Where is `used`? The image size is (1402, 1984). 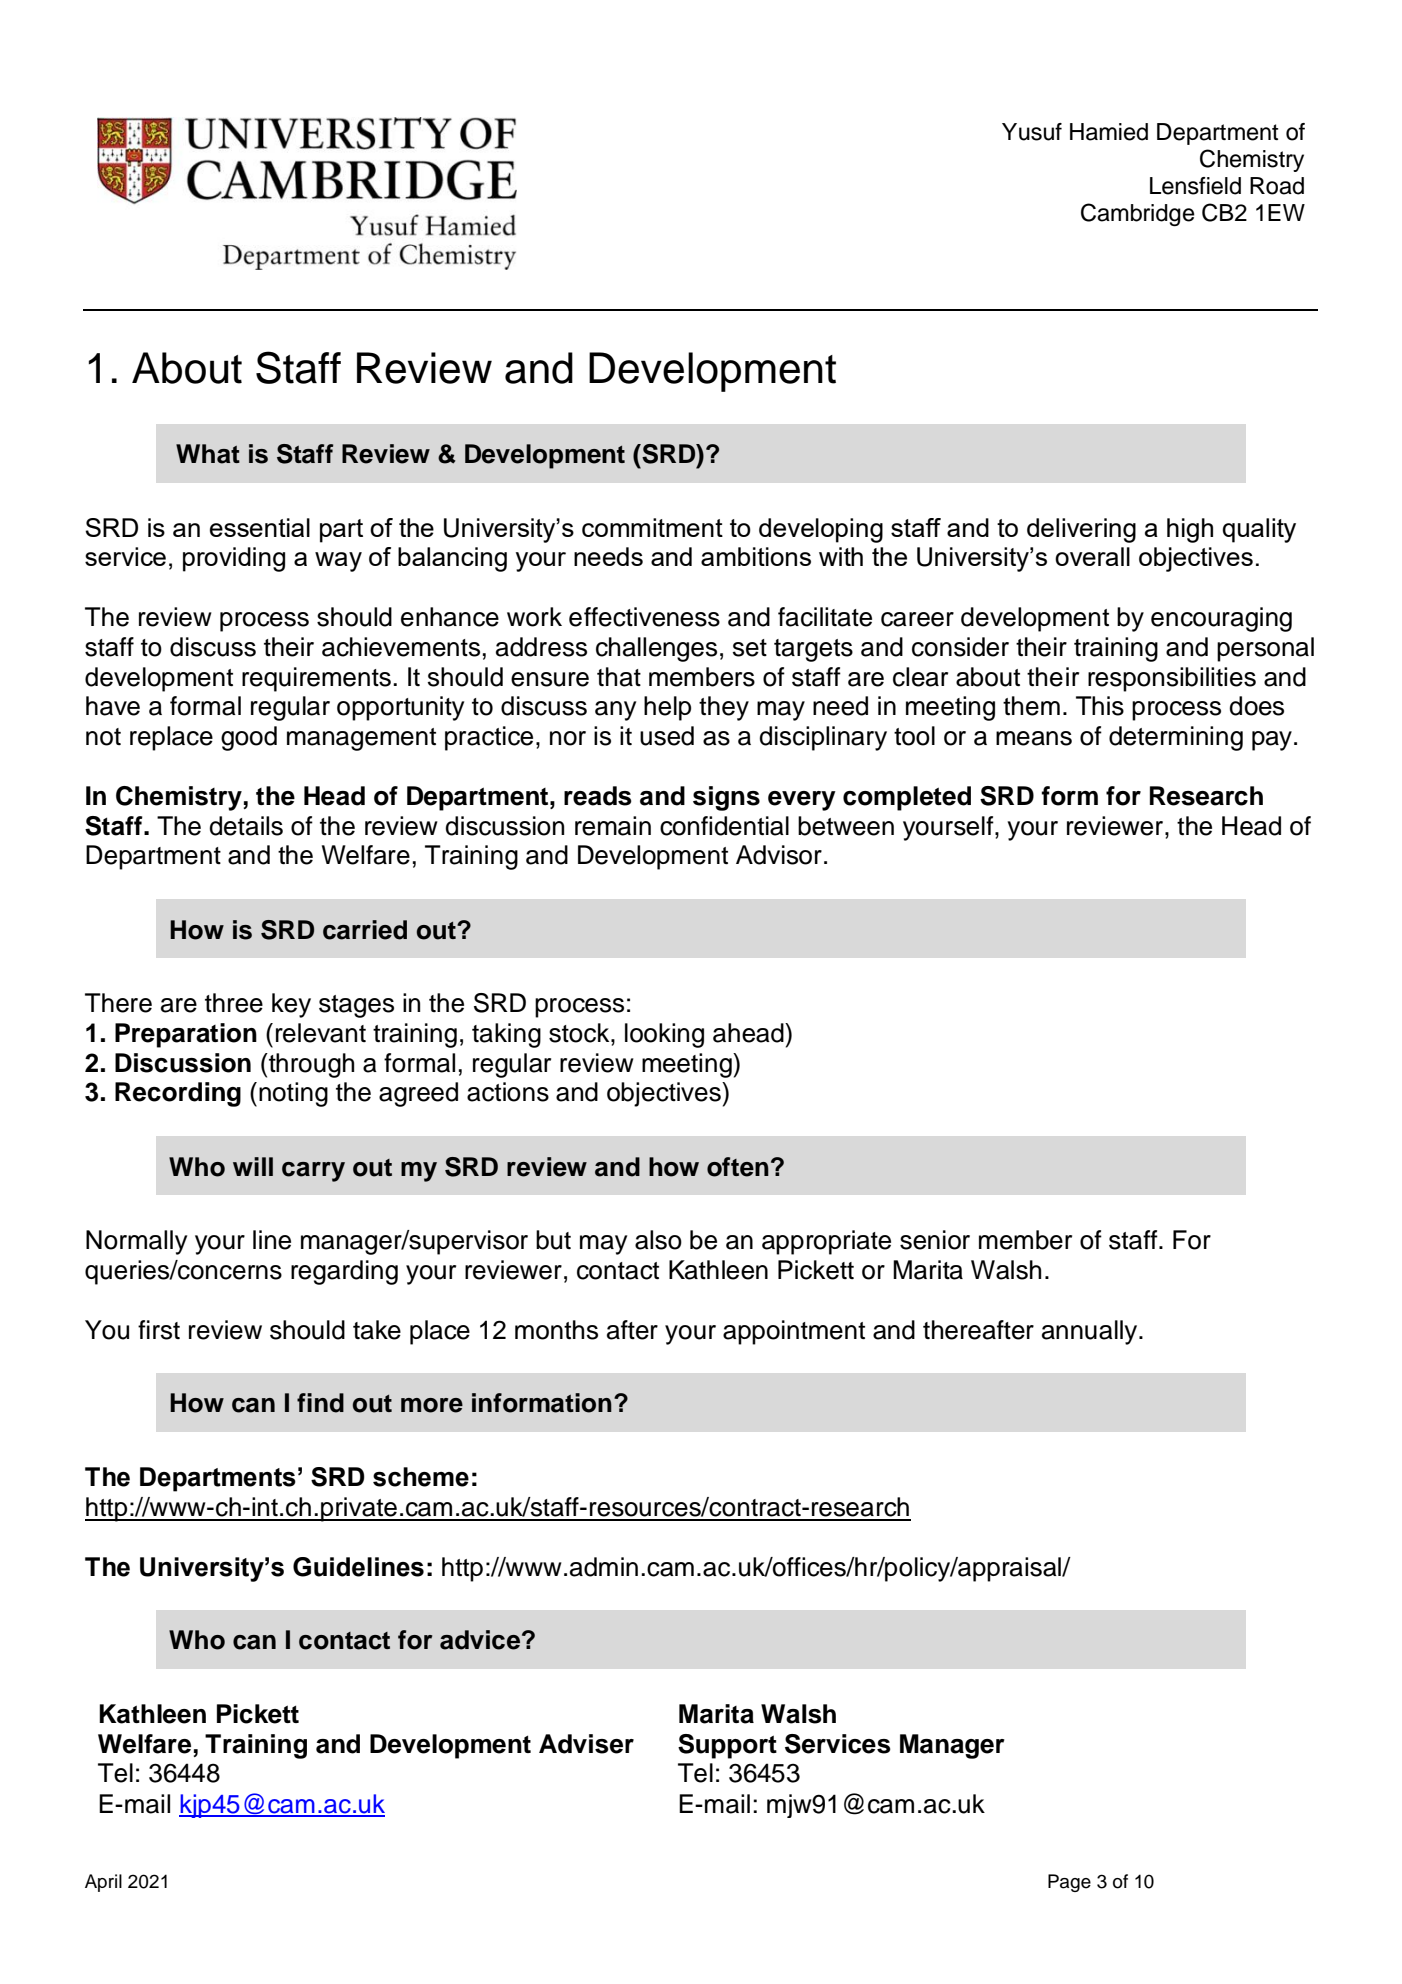
used is located at coordinates (667, 736).
